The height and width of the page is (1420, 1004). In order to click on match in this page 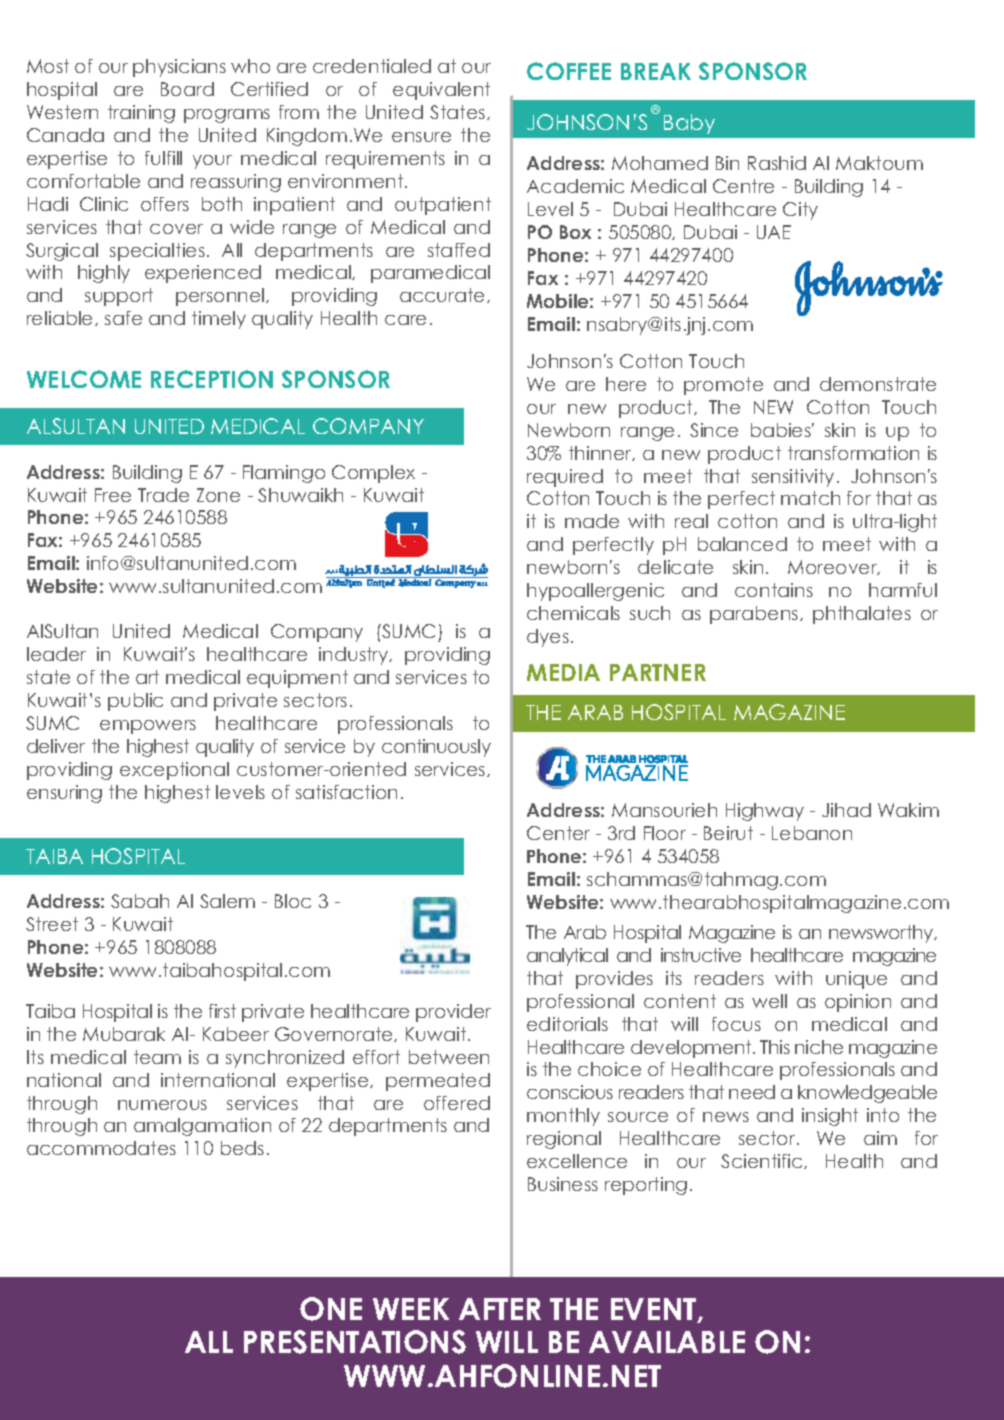, I will do `click(810, 498)`.
